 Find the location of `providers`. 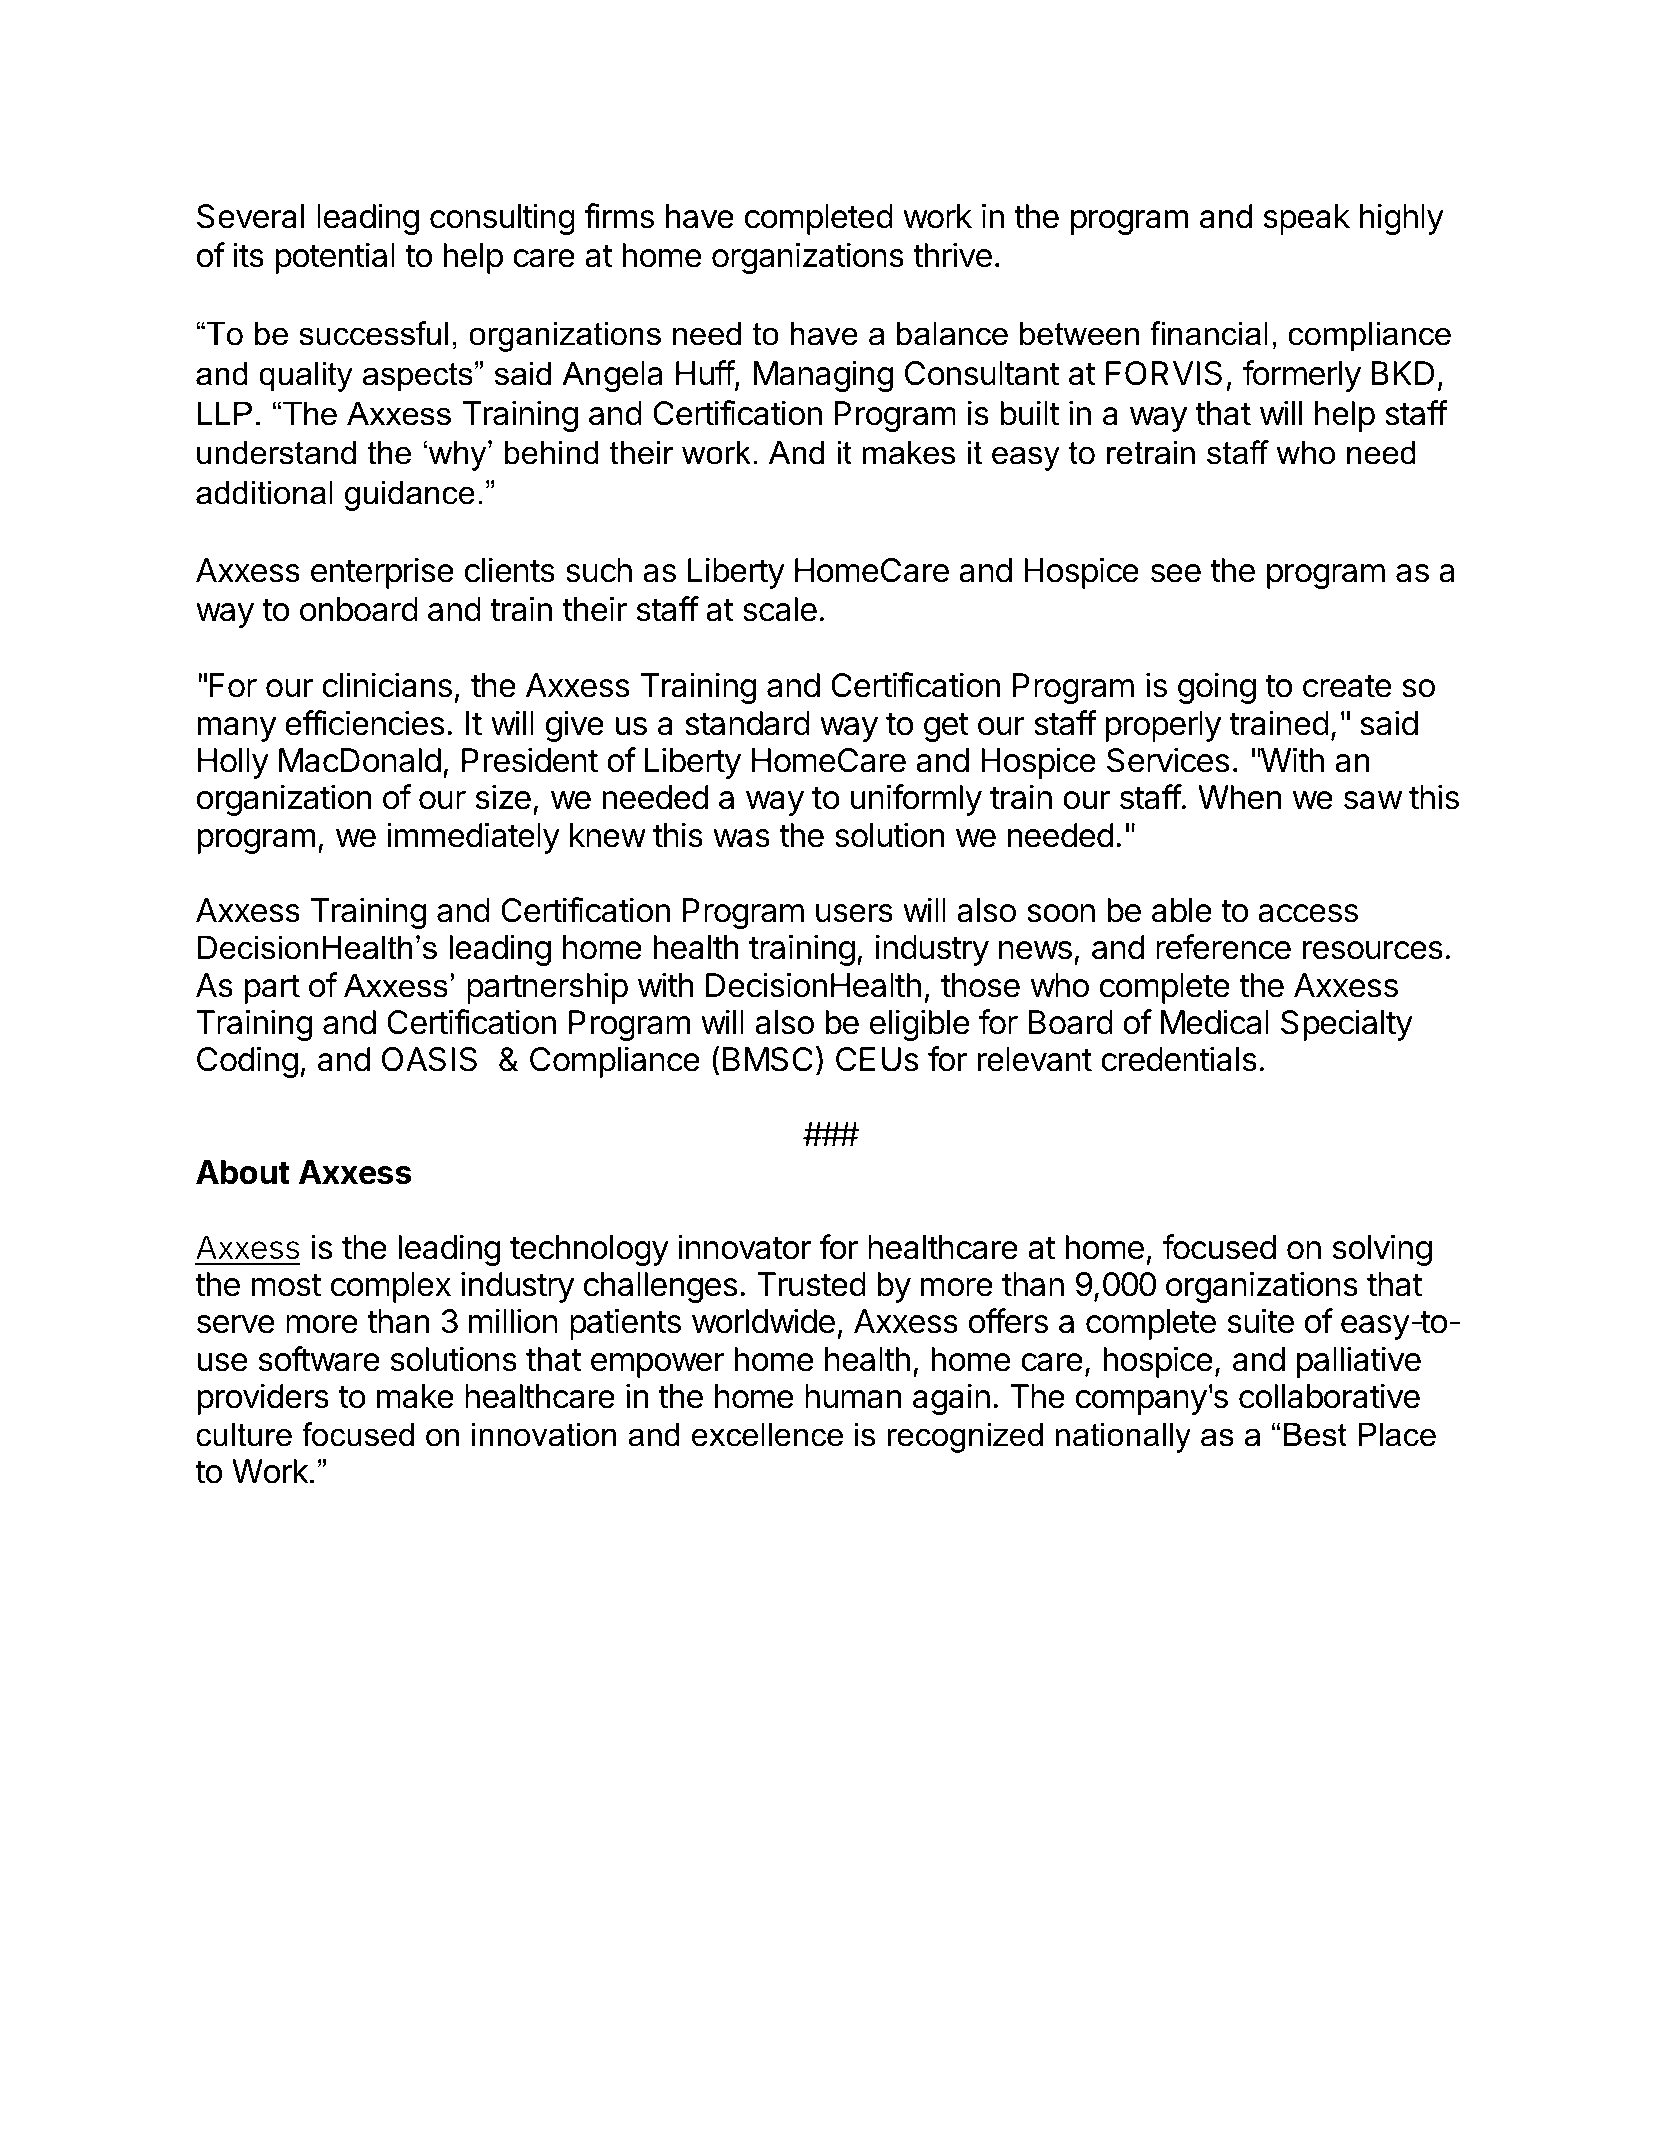

providers is located at coordinates (263, 1399).
